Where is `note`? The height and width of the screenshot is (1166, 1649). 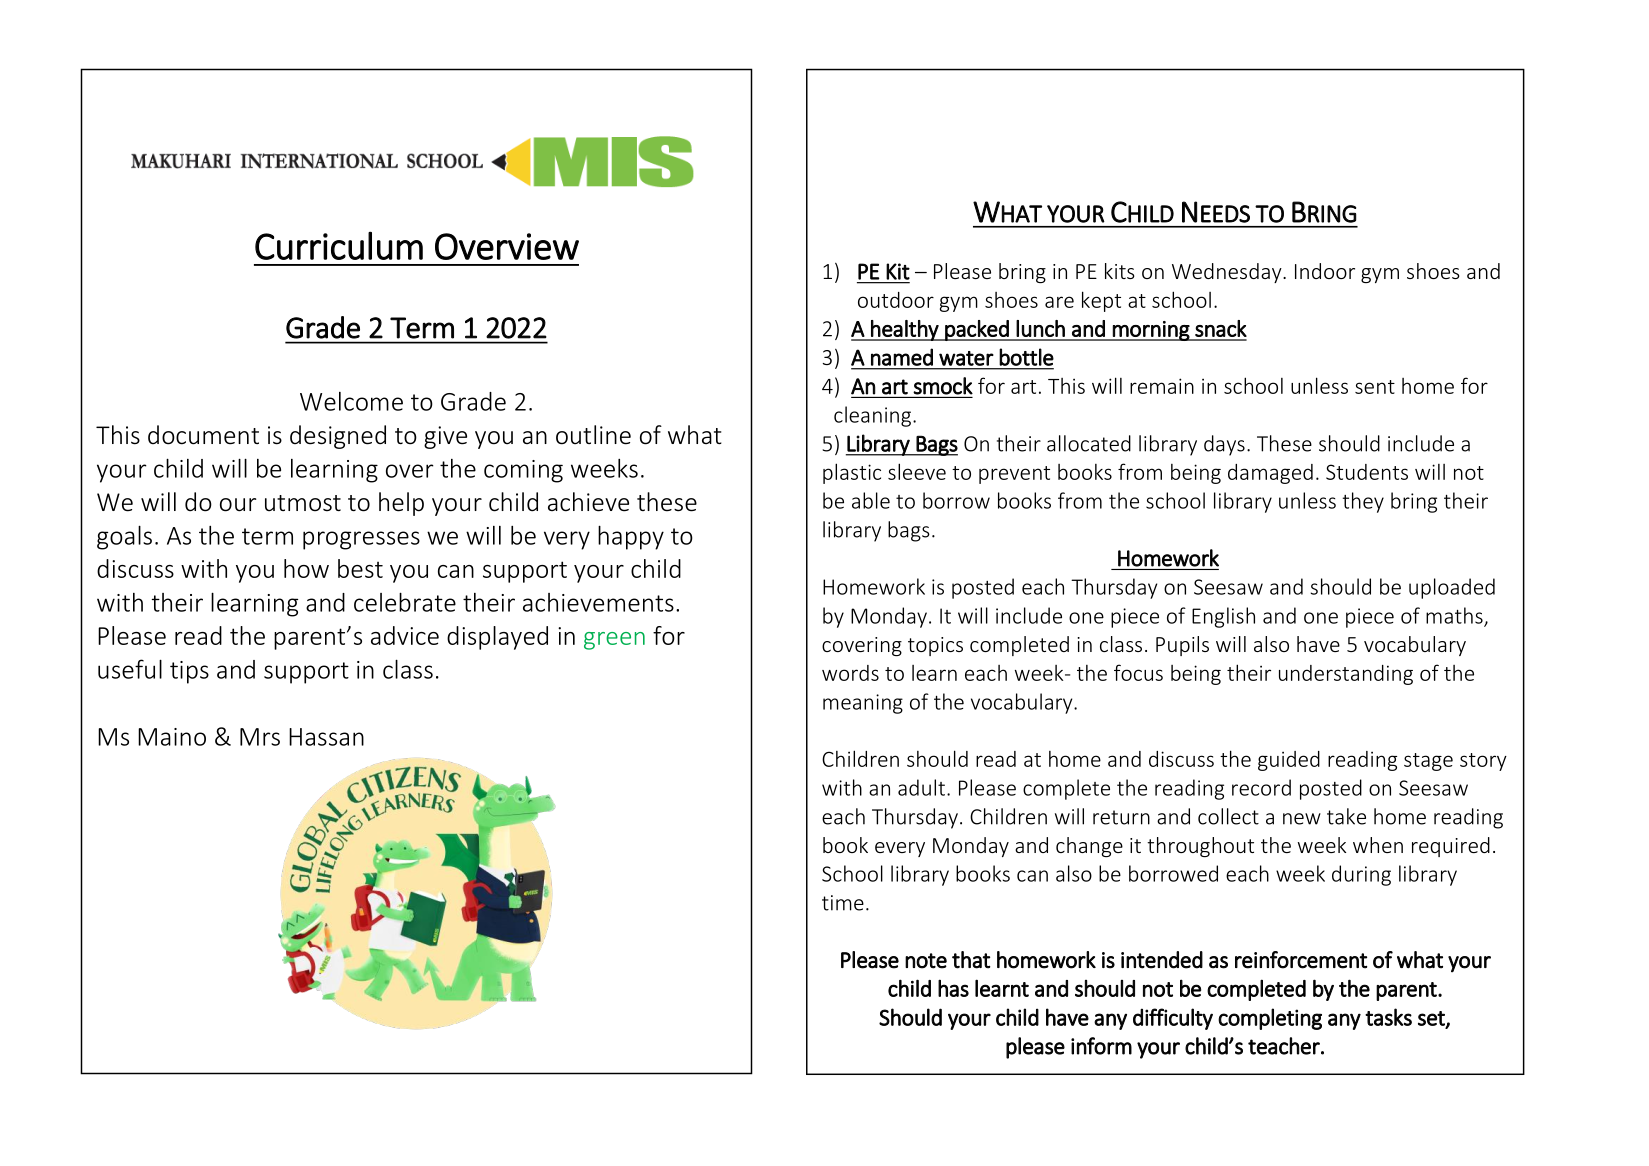
note is located at coordinates (926, 961).
